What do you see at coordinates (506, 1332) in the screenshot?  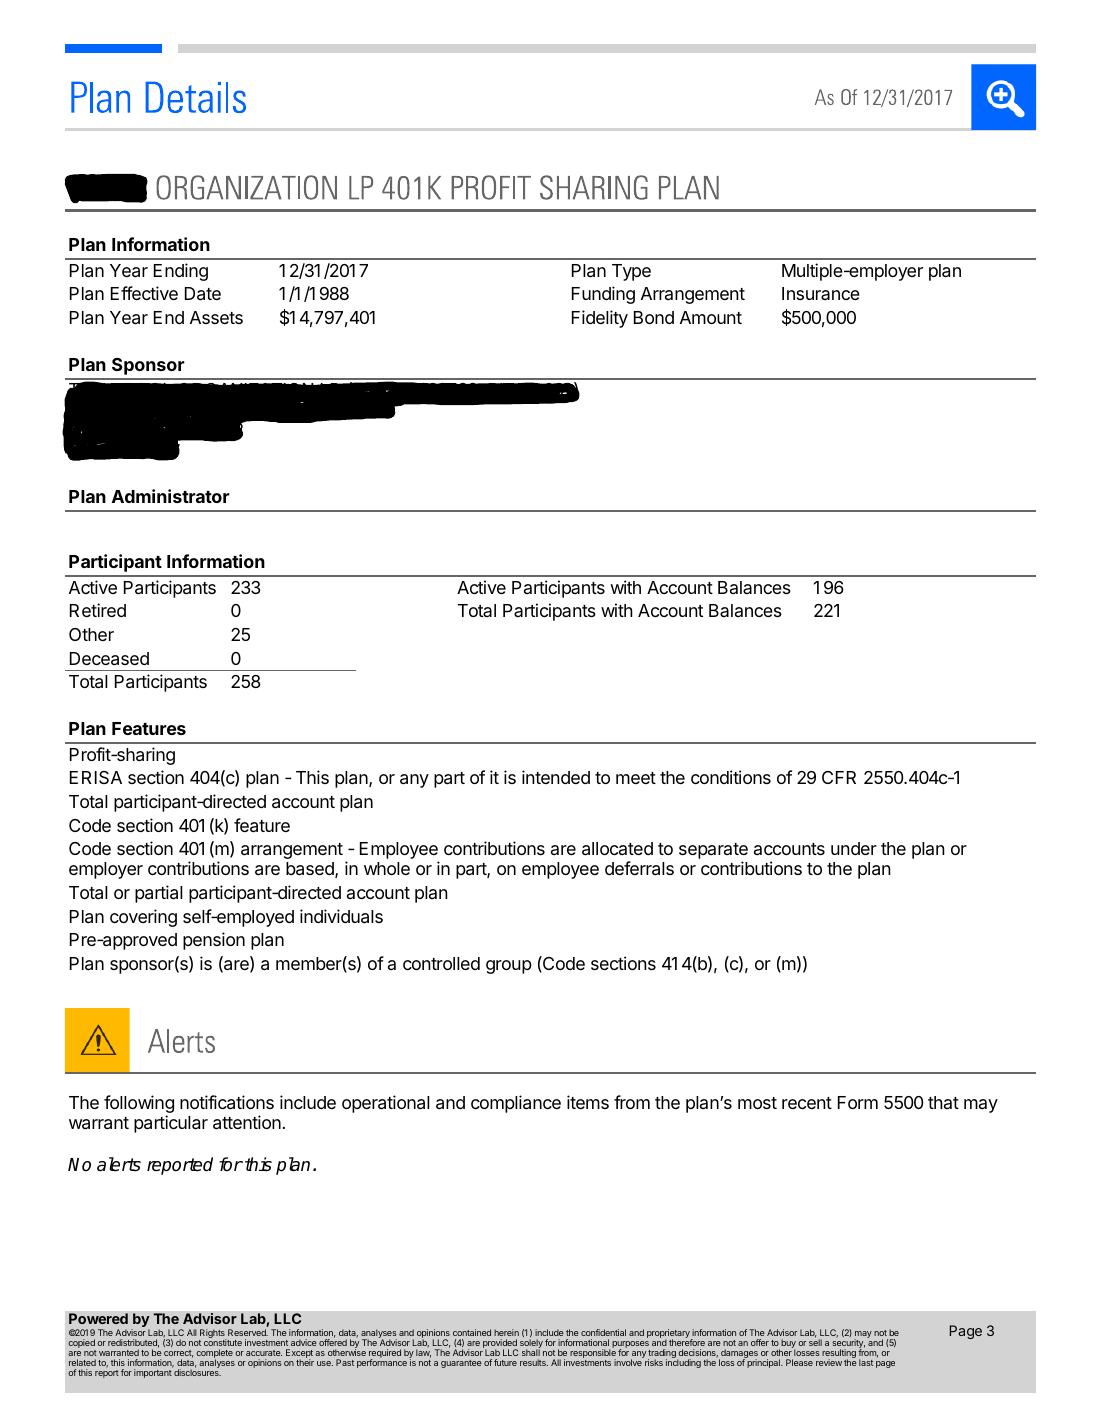 I see `herein` at bounding box center [506, 1332].
